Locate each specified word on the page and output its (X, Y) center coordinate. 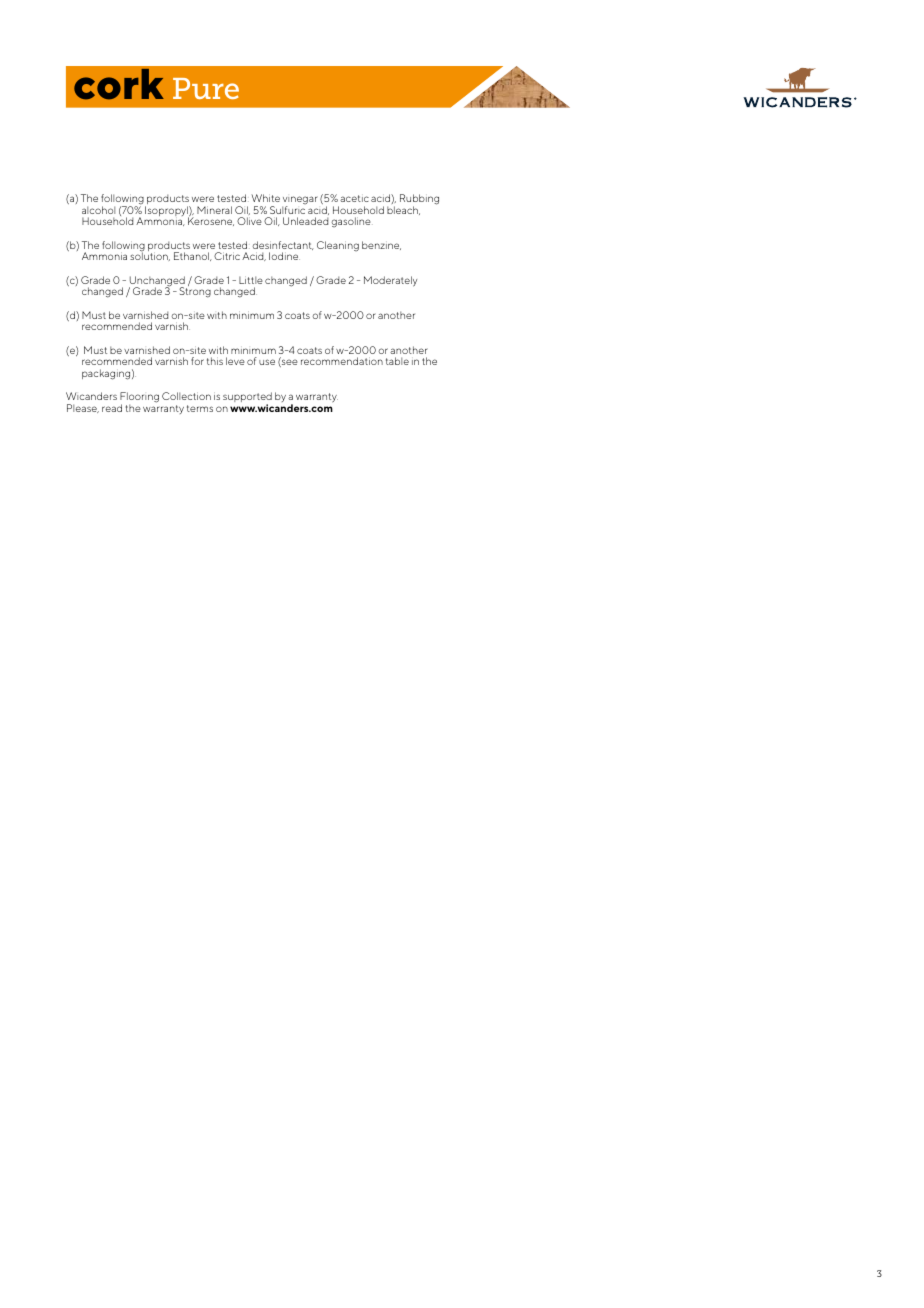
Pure (206, 88)
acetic (354, 198)
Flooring (139, 398)
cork (119, 84)
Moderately (390, 281)
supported (247, 398)
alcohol (98, 210)
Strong (195, 292)
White (265, 198)
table (397, 361)
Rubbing (419, 200)
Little (251, 280)
